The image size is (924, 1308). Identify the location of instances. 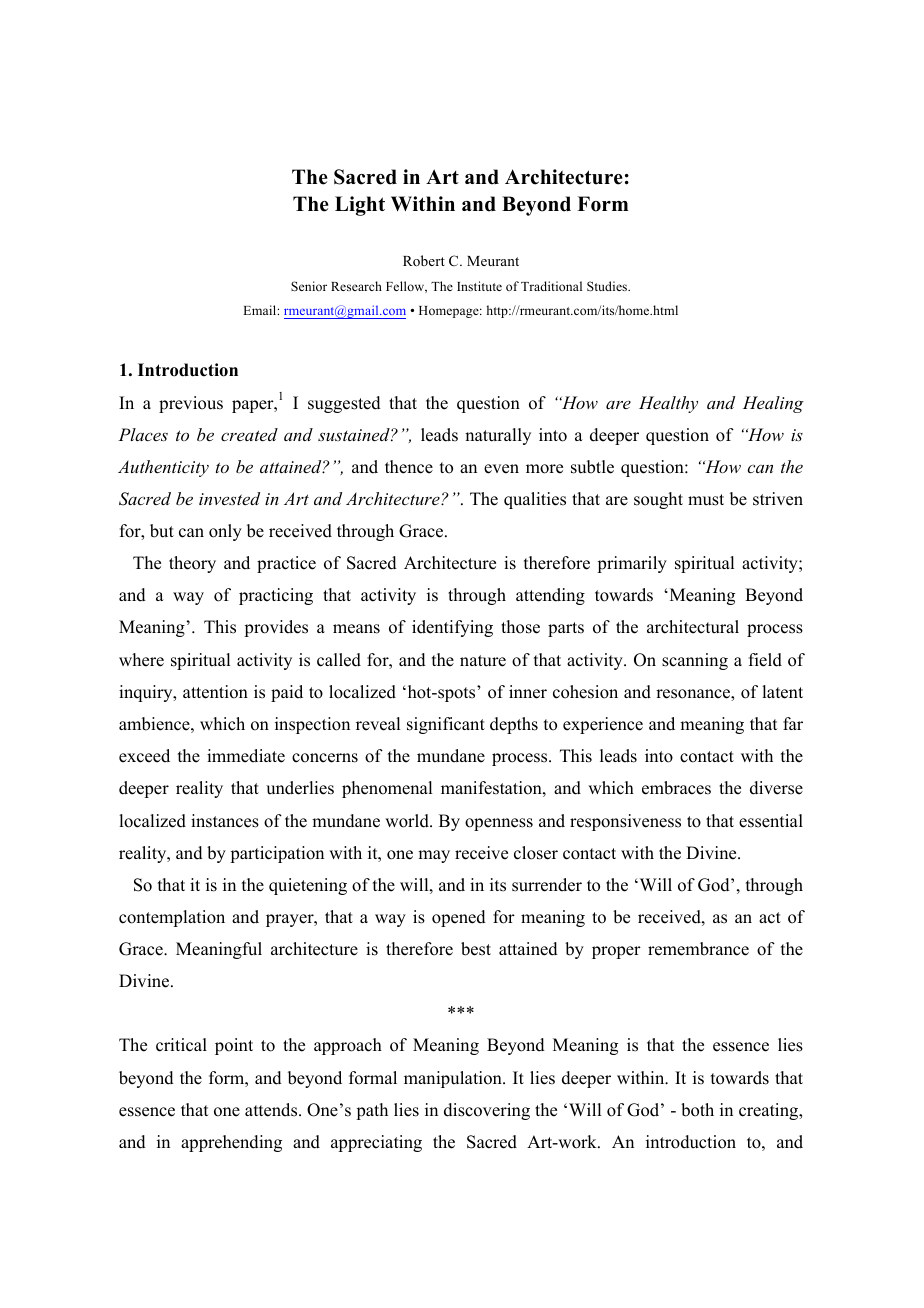
(225, 821).
